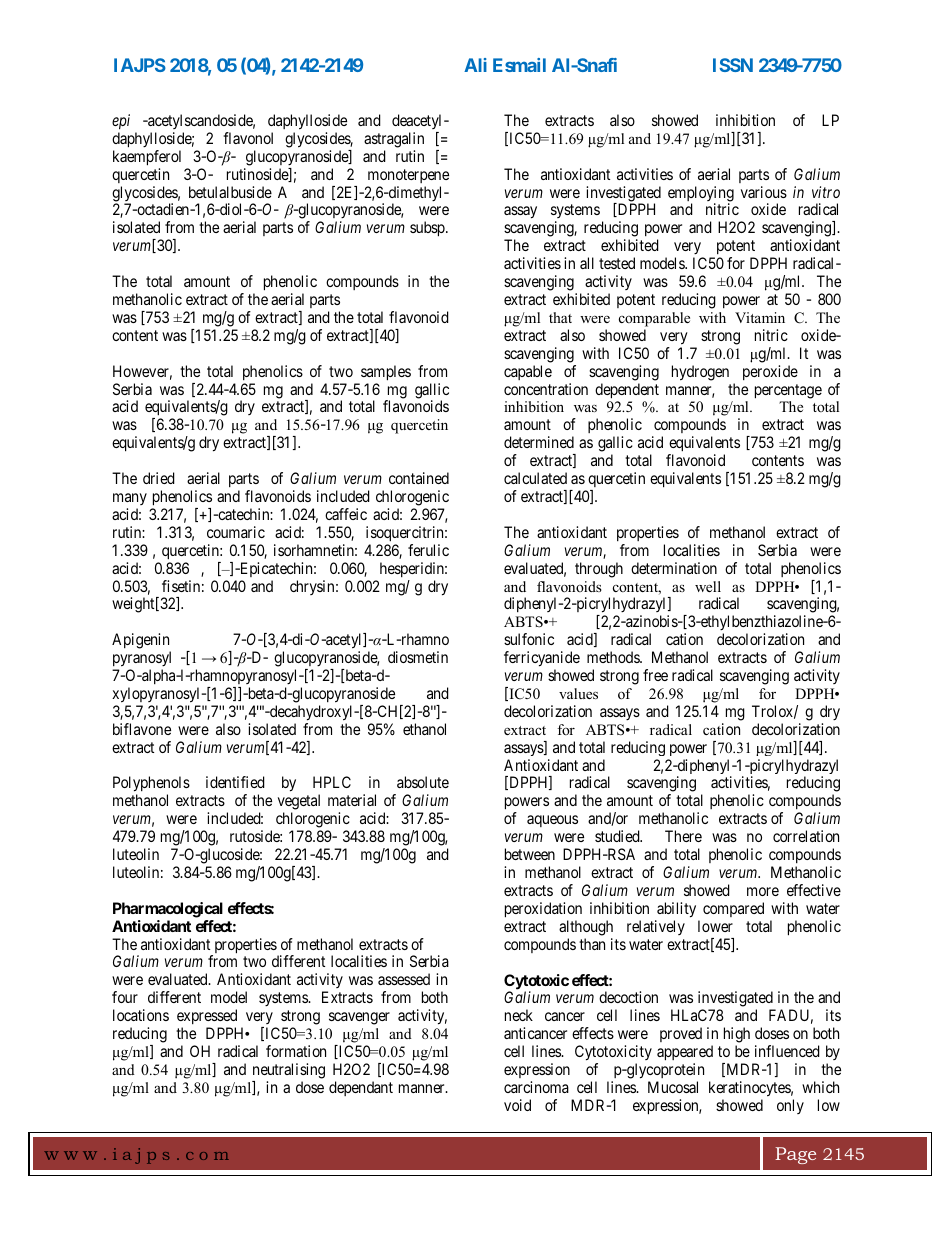 Image resolution: width=952 pixels, height=1233 pixels. I want to click on neutralising, so click(289, 1071).
